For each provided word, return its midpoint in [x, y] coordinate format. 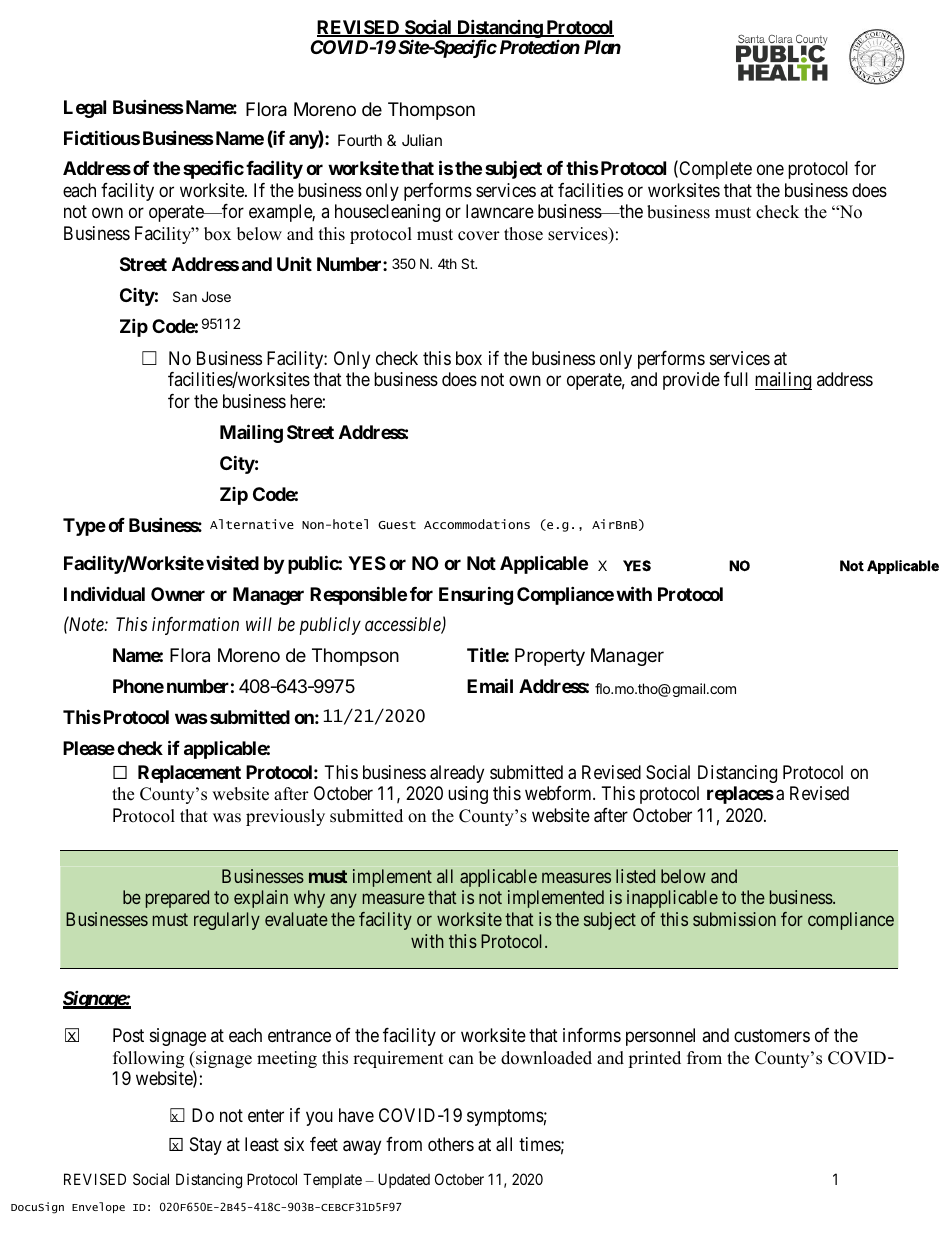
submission [734, 919]
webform [559, 793]
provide [691, 381]
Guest [397, 525]
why [309, 899]
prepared [177, 899]
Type [84, 527]
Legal [85, 109]
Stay [206, 1146]
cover [479, 236]
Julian [422, 140]
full [736, 379]
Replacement [189, 774]
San [185, 296]
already [457, 774]
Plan [602, 47]
